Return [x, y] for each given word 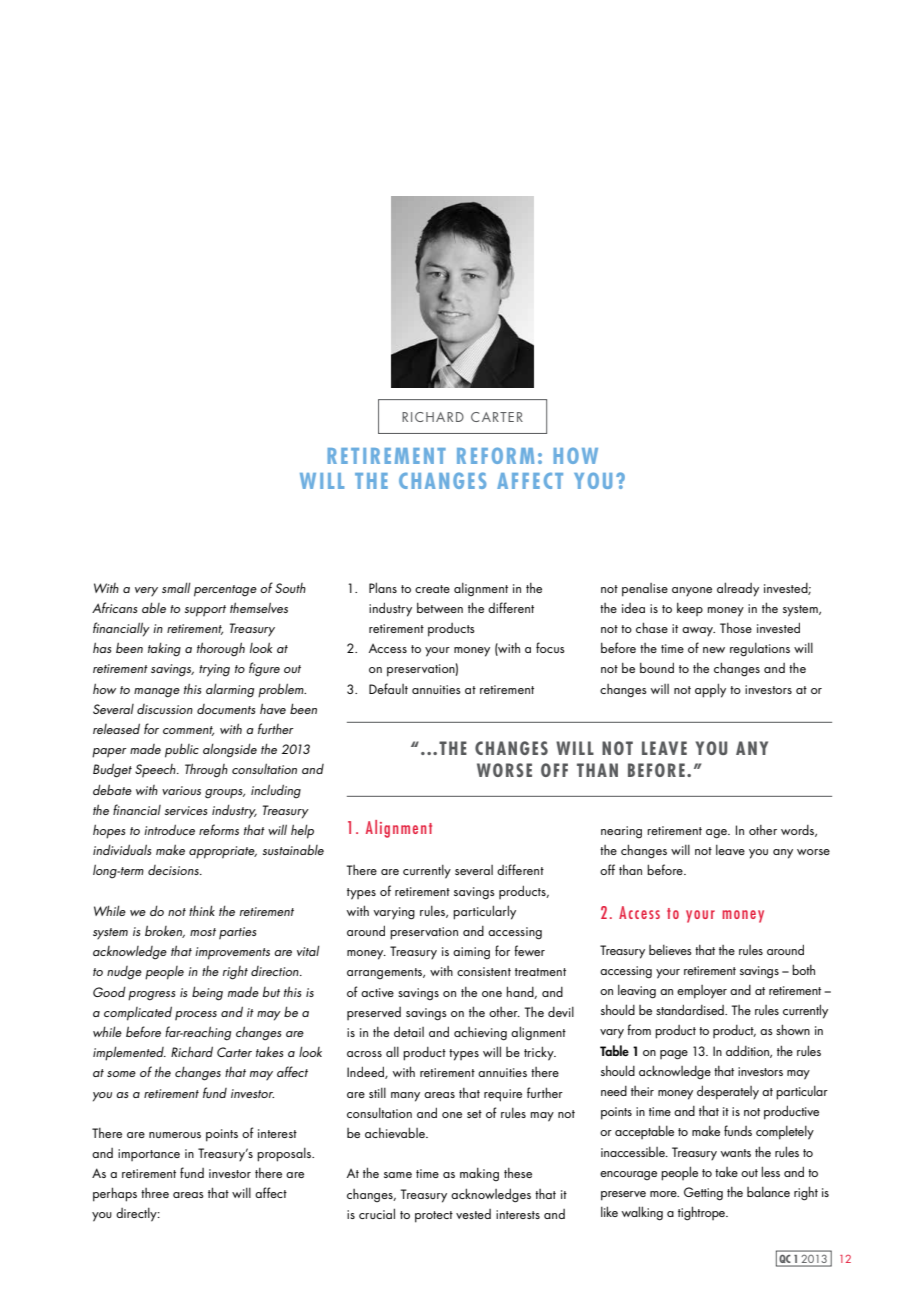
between [440, 607]
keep [690, 609]
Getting [703, 1194]
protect [434, 1217]
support [205, 611]
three [155, 1193]
